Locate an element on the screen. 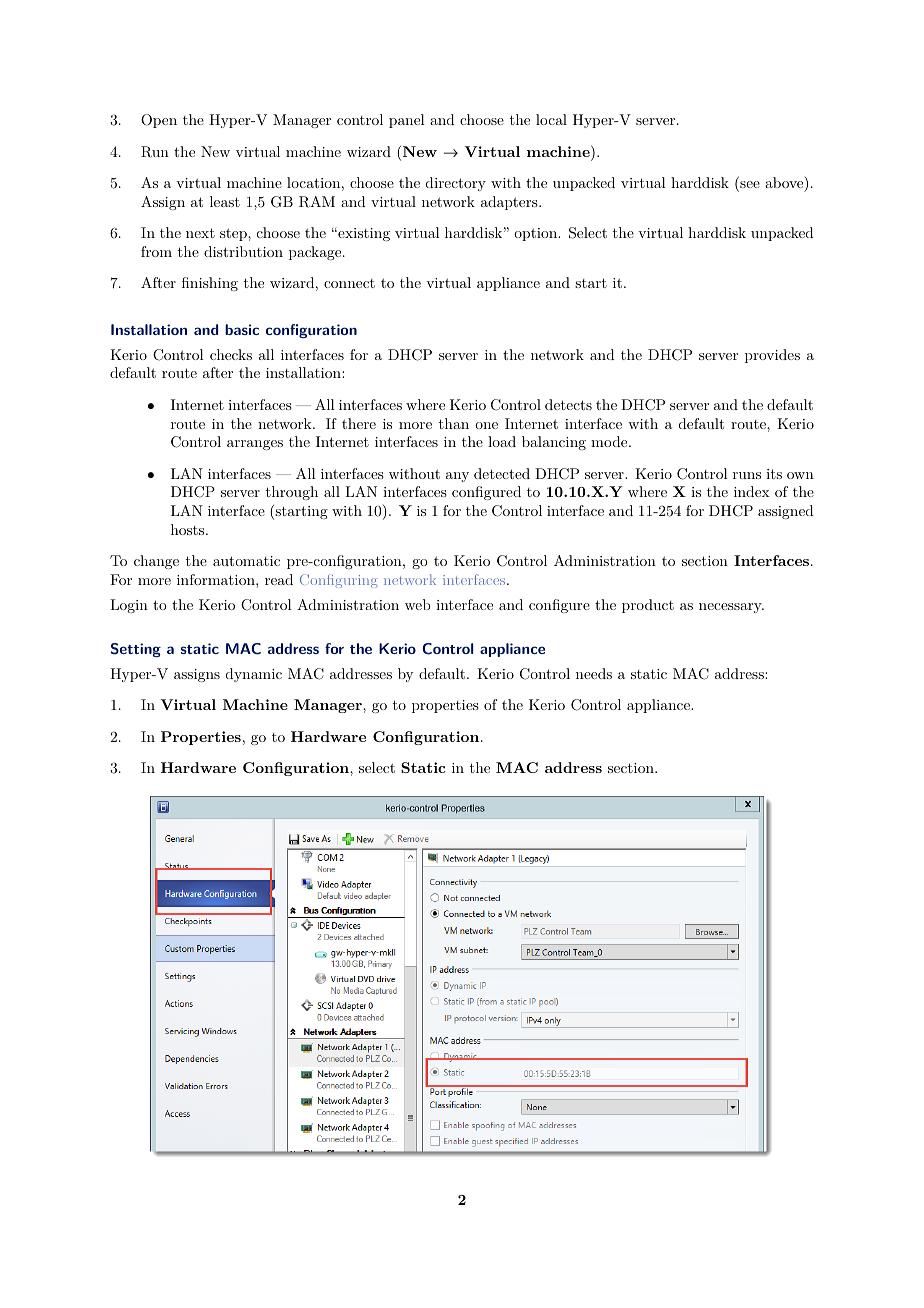 The height and width of the screenshot is (1308, 924). Open is located at coordinates (159, 121).
